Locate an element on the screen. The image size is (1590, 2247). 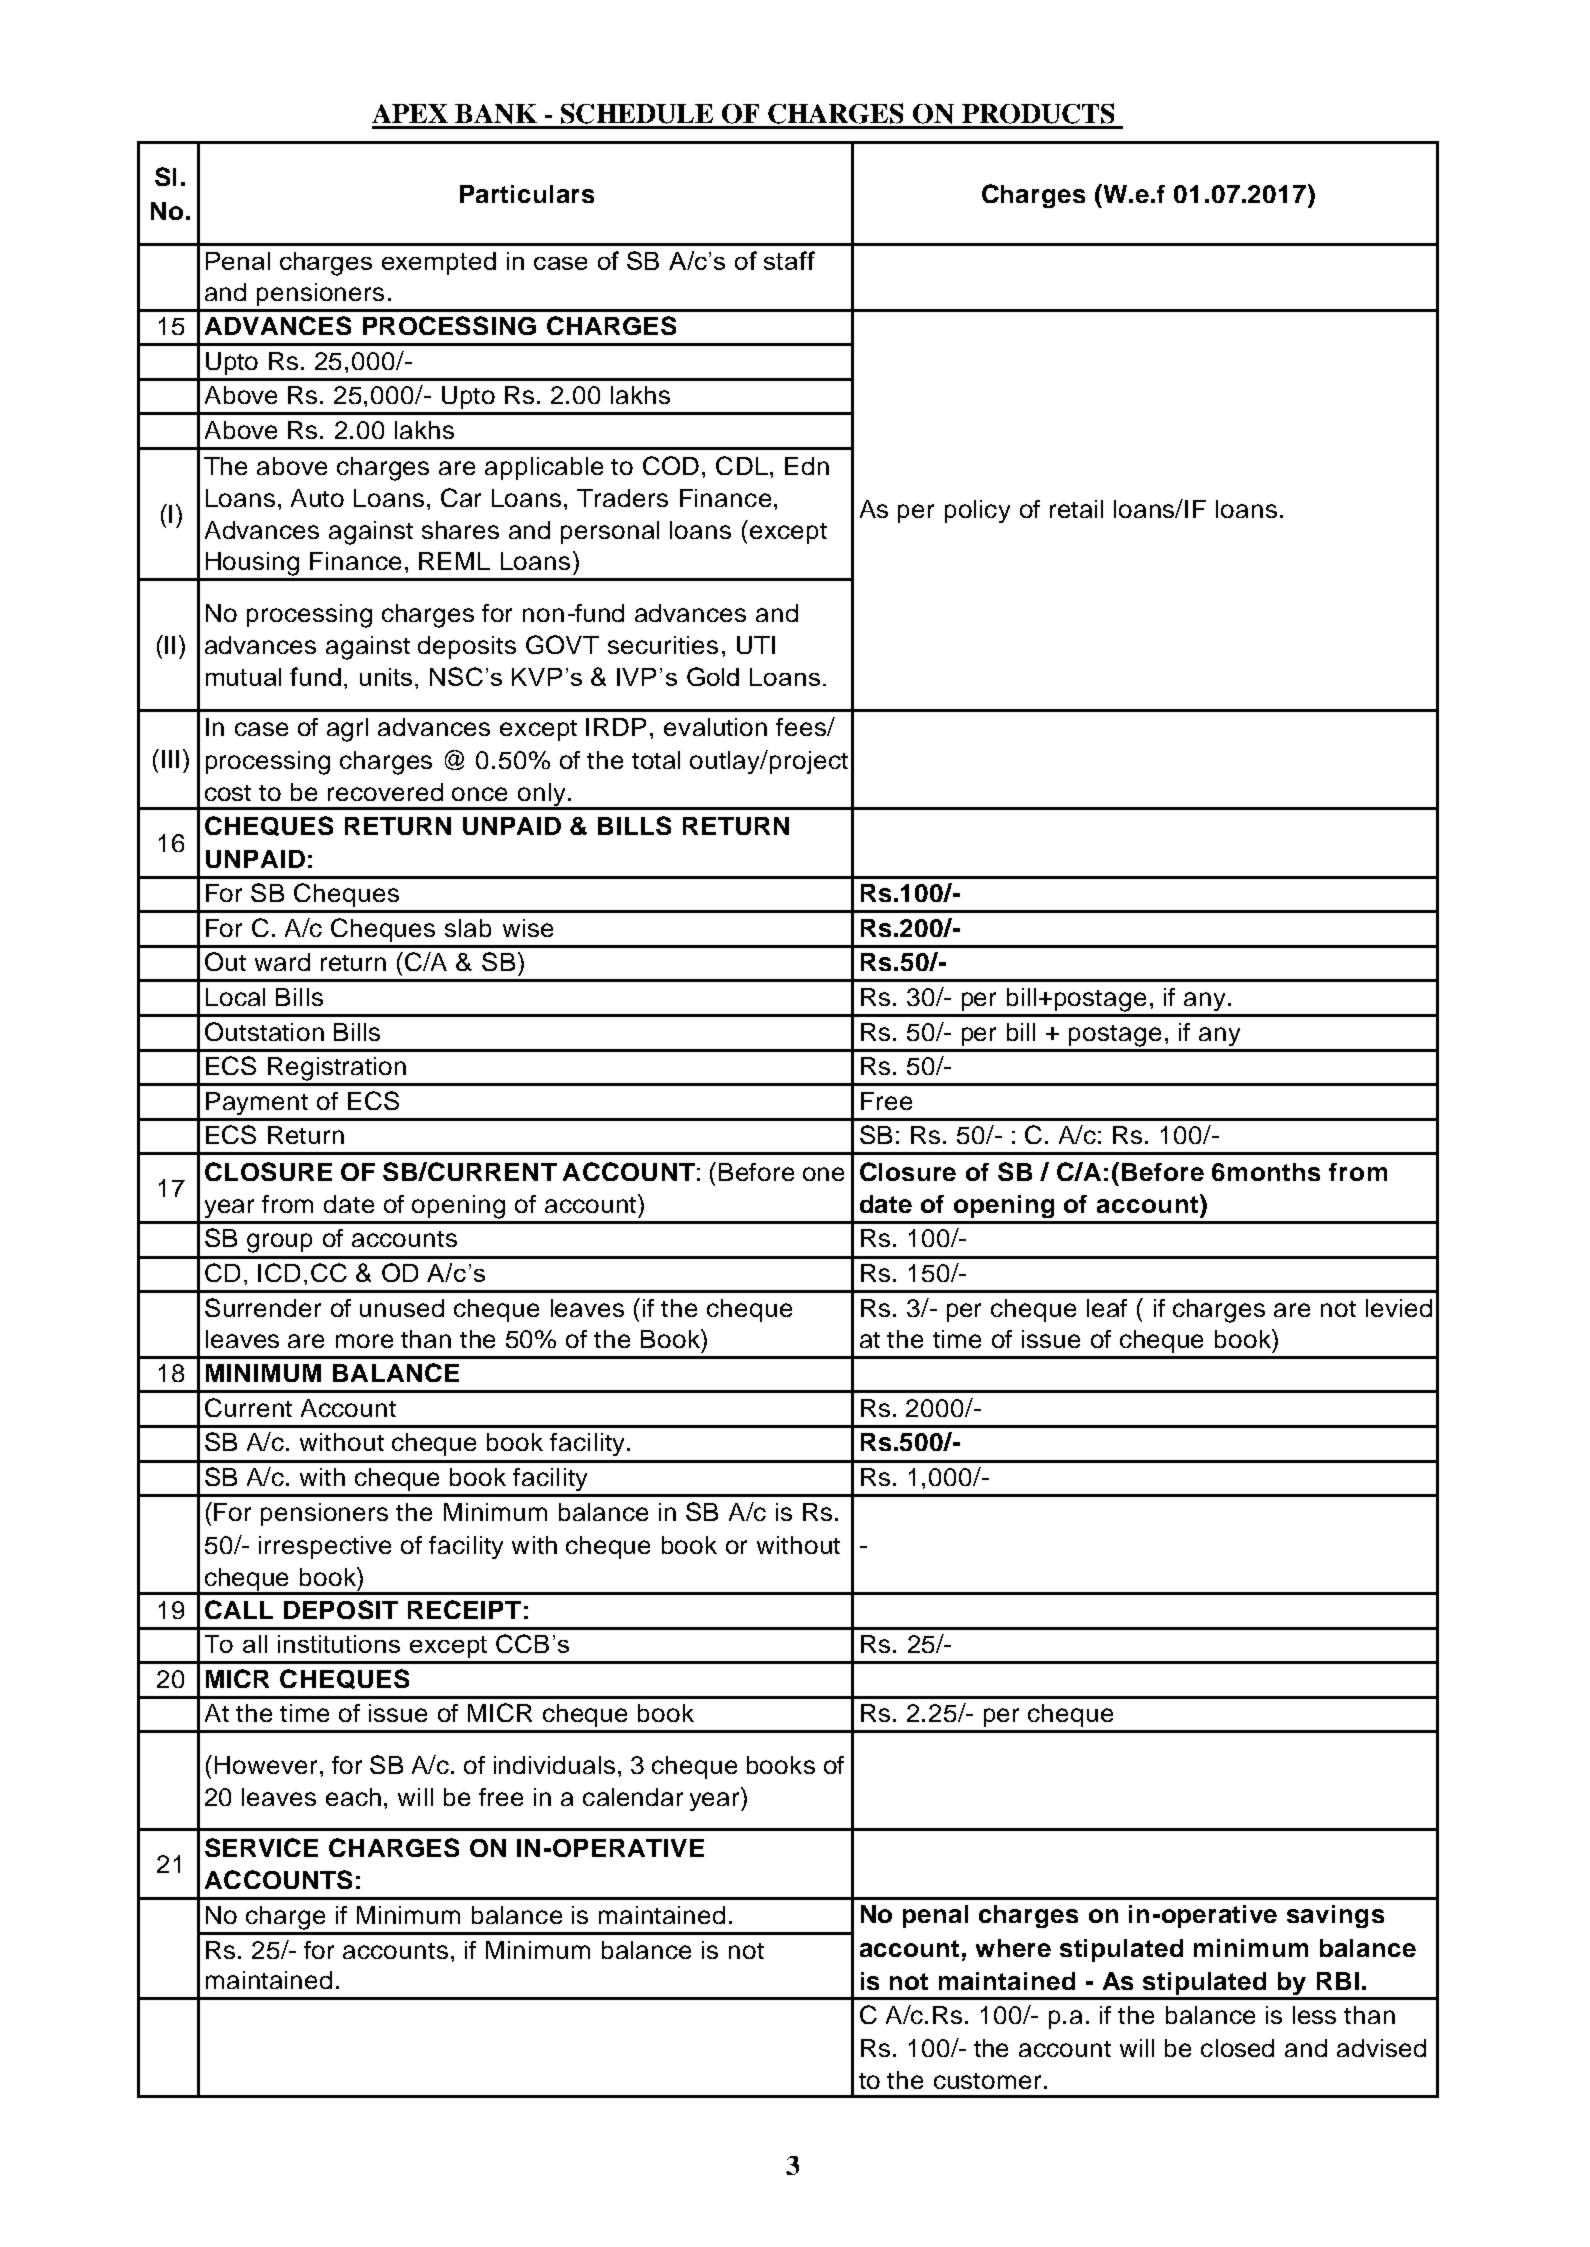
staff is located at coordinates (789, 260).
